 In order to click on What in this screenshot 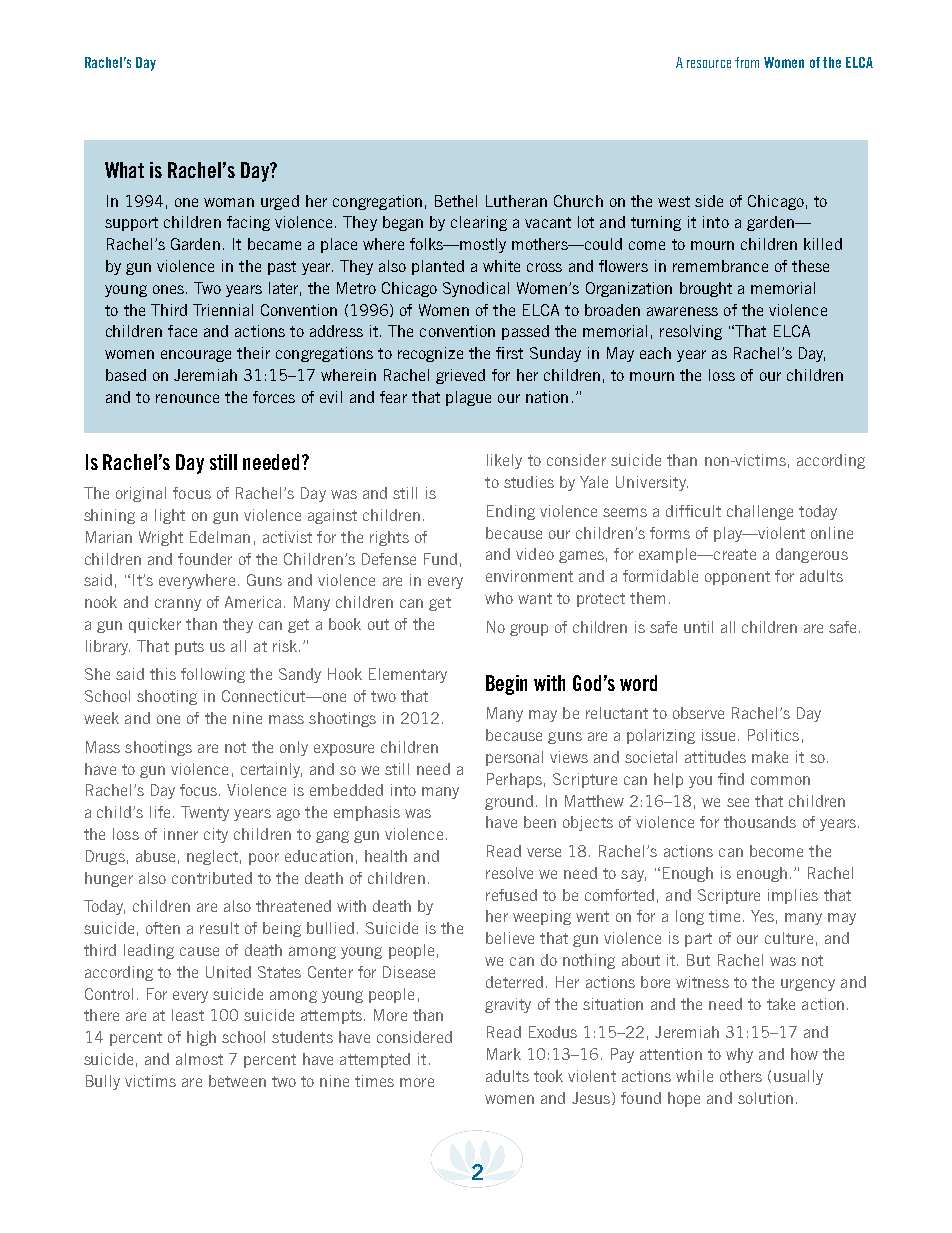, I will do `click(124, 170)`.
